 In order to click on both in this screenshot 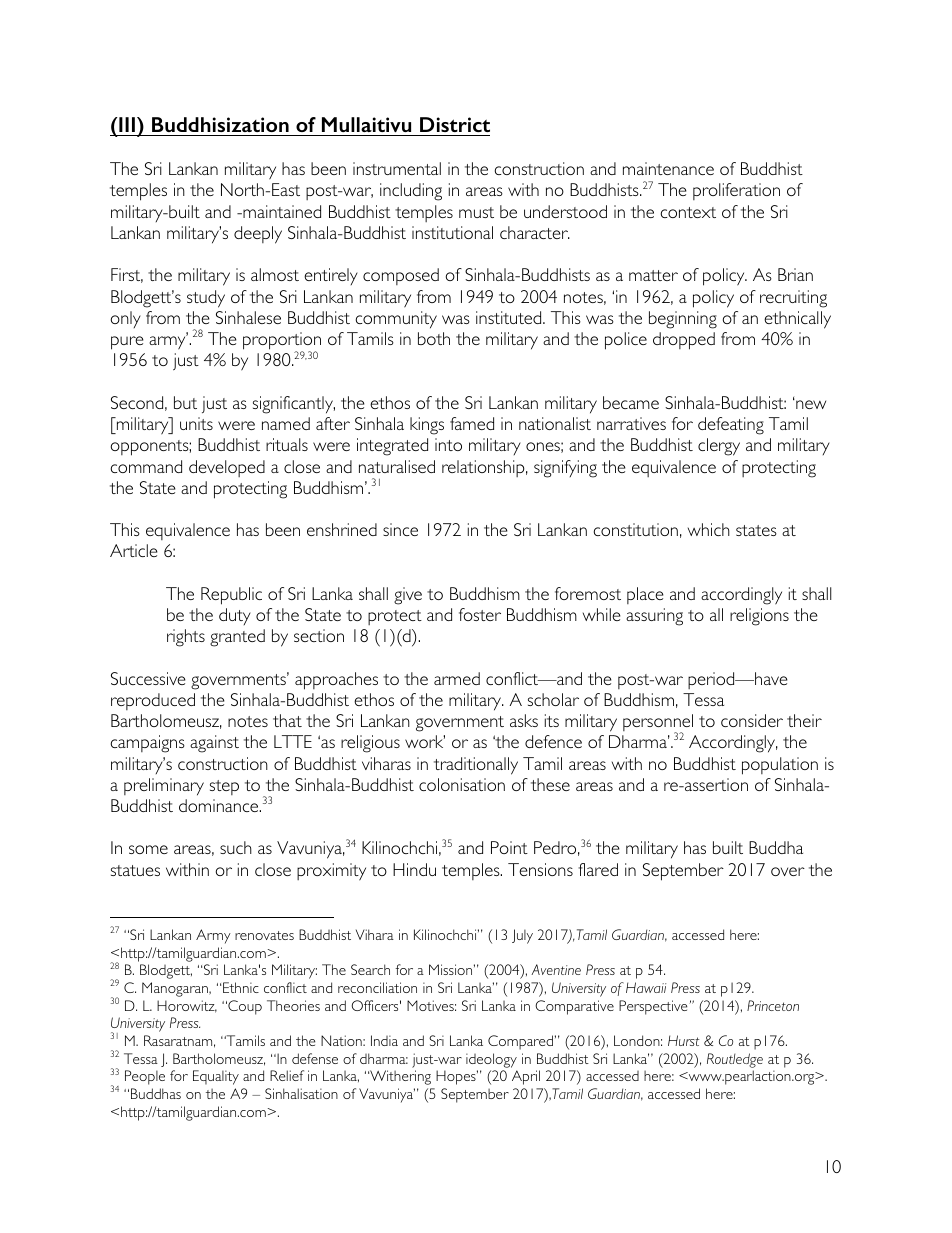, I will do `click(434, 338)`.
